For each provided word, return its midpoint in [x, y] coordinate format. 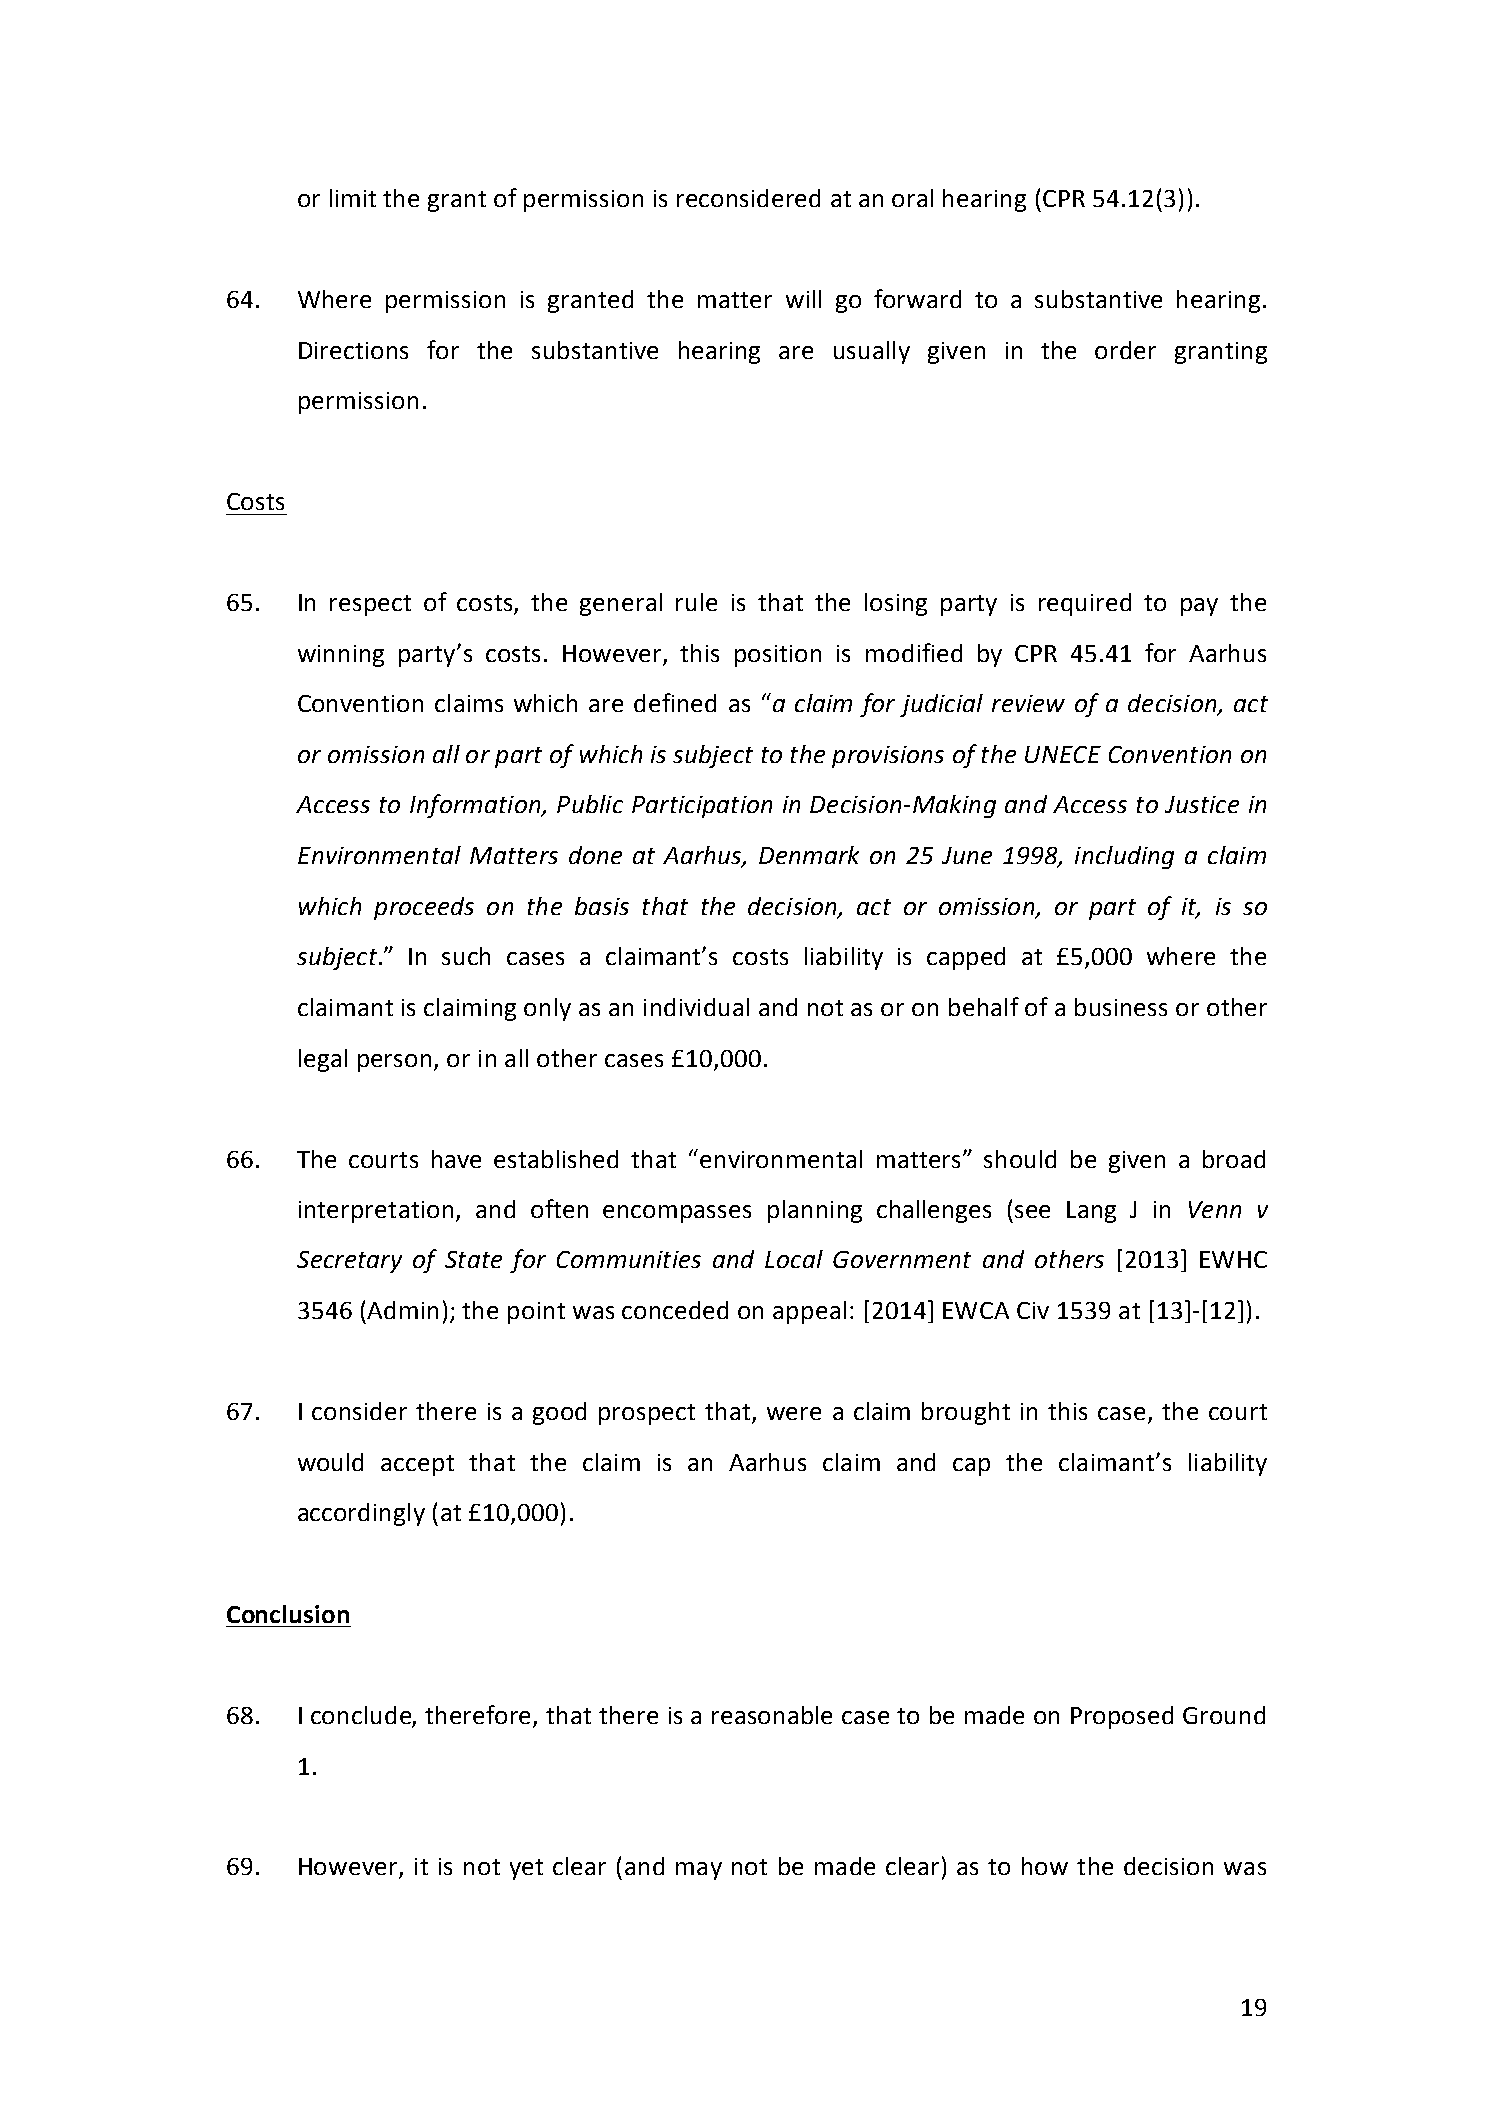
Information [476, 806]
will [803, 299]
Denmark [809, 855]
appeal [809, 1312]
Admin [402, 1310]
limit [353, 198]
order [1125, 350]
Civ [1033, 1310]
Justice [1202, 804]
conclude [362, 1716]
